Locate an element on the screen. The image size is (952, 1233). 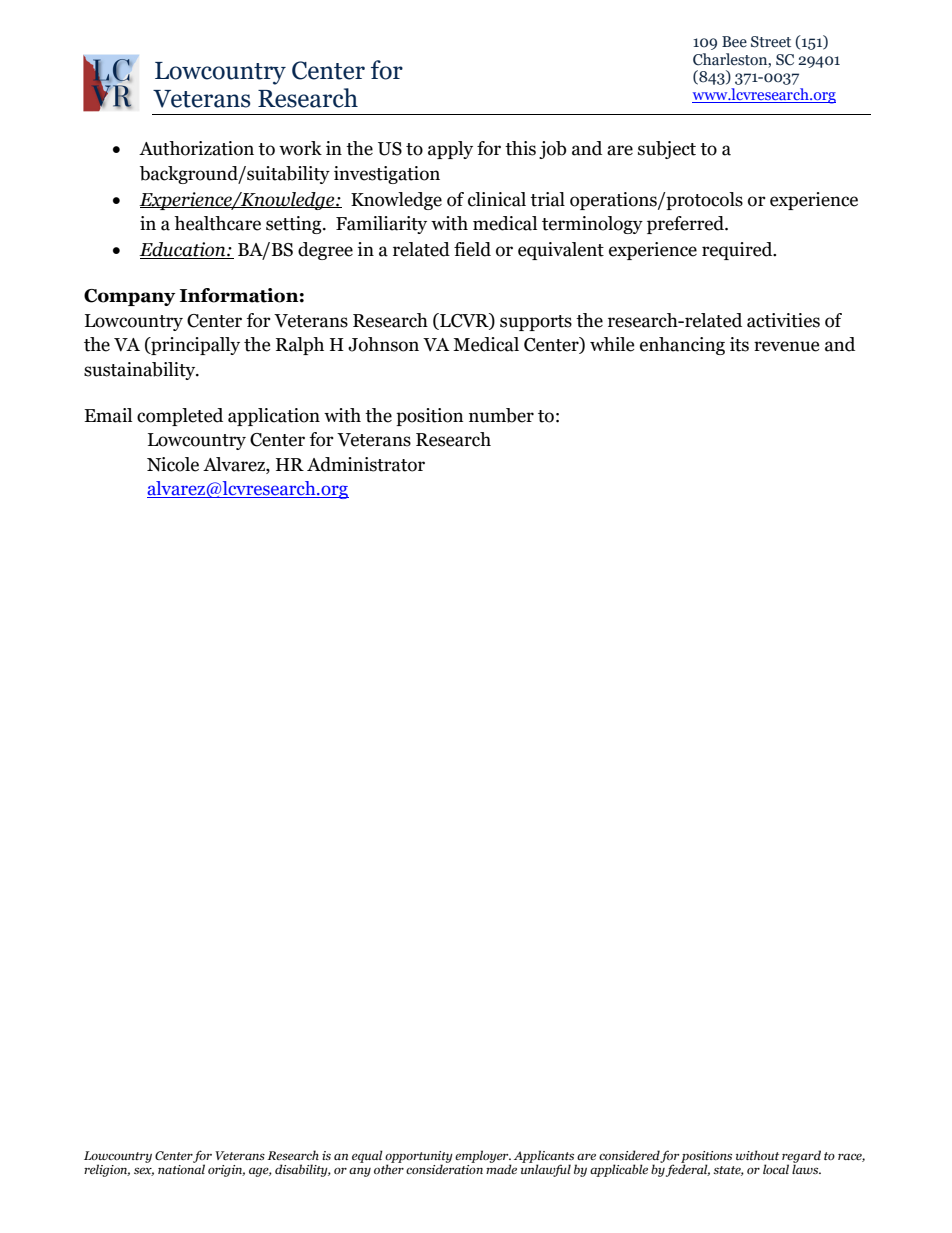
Authorization is located at coordinates (196, 148).
